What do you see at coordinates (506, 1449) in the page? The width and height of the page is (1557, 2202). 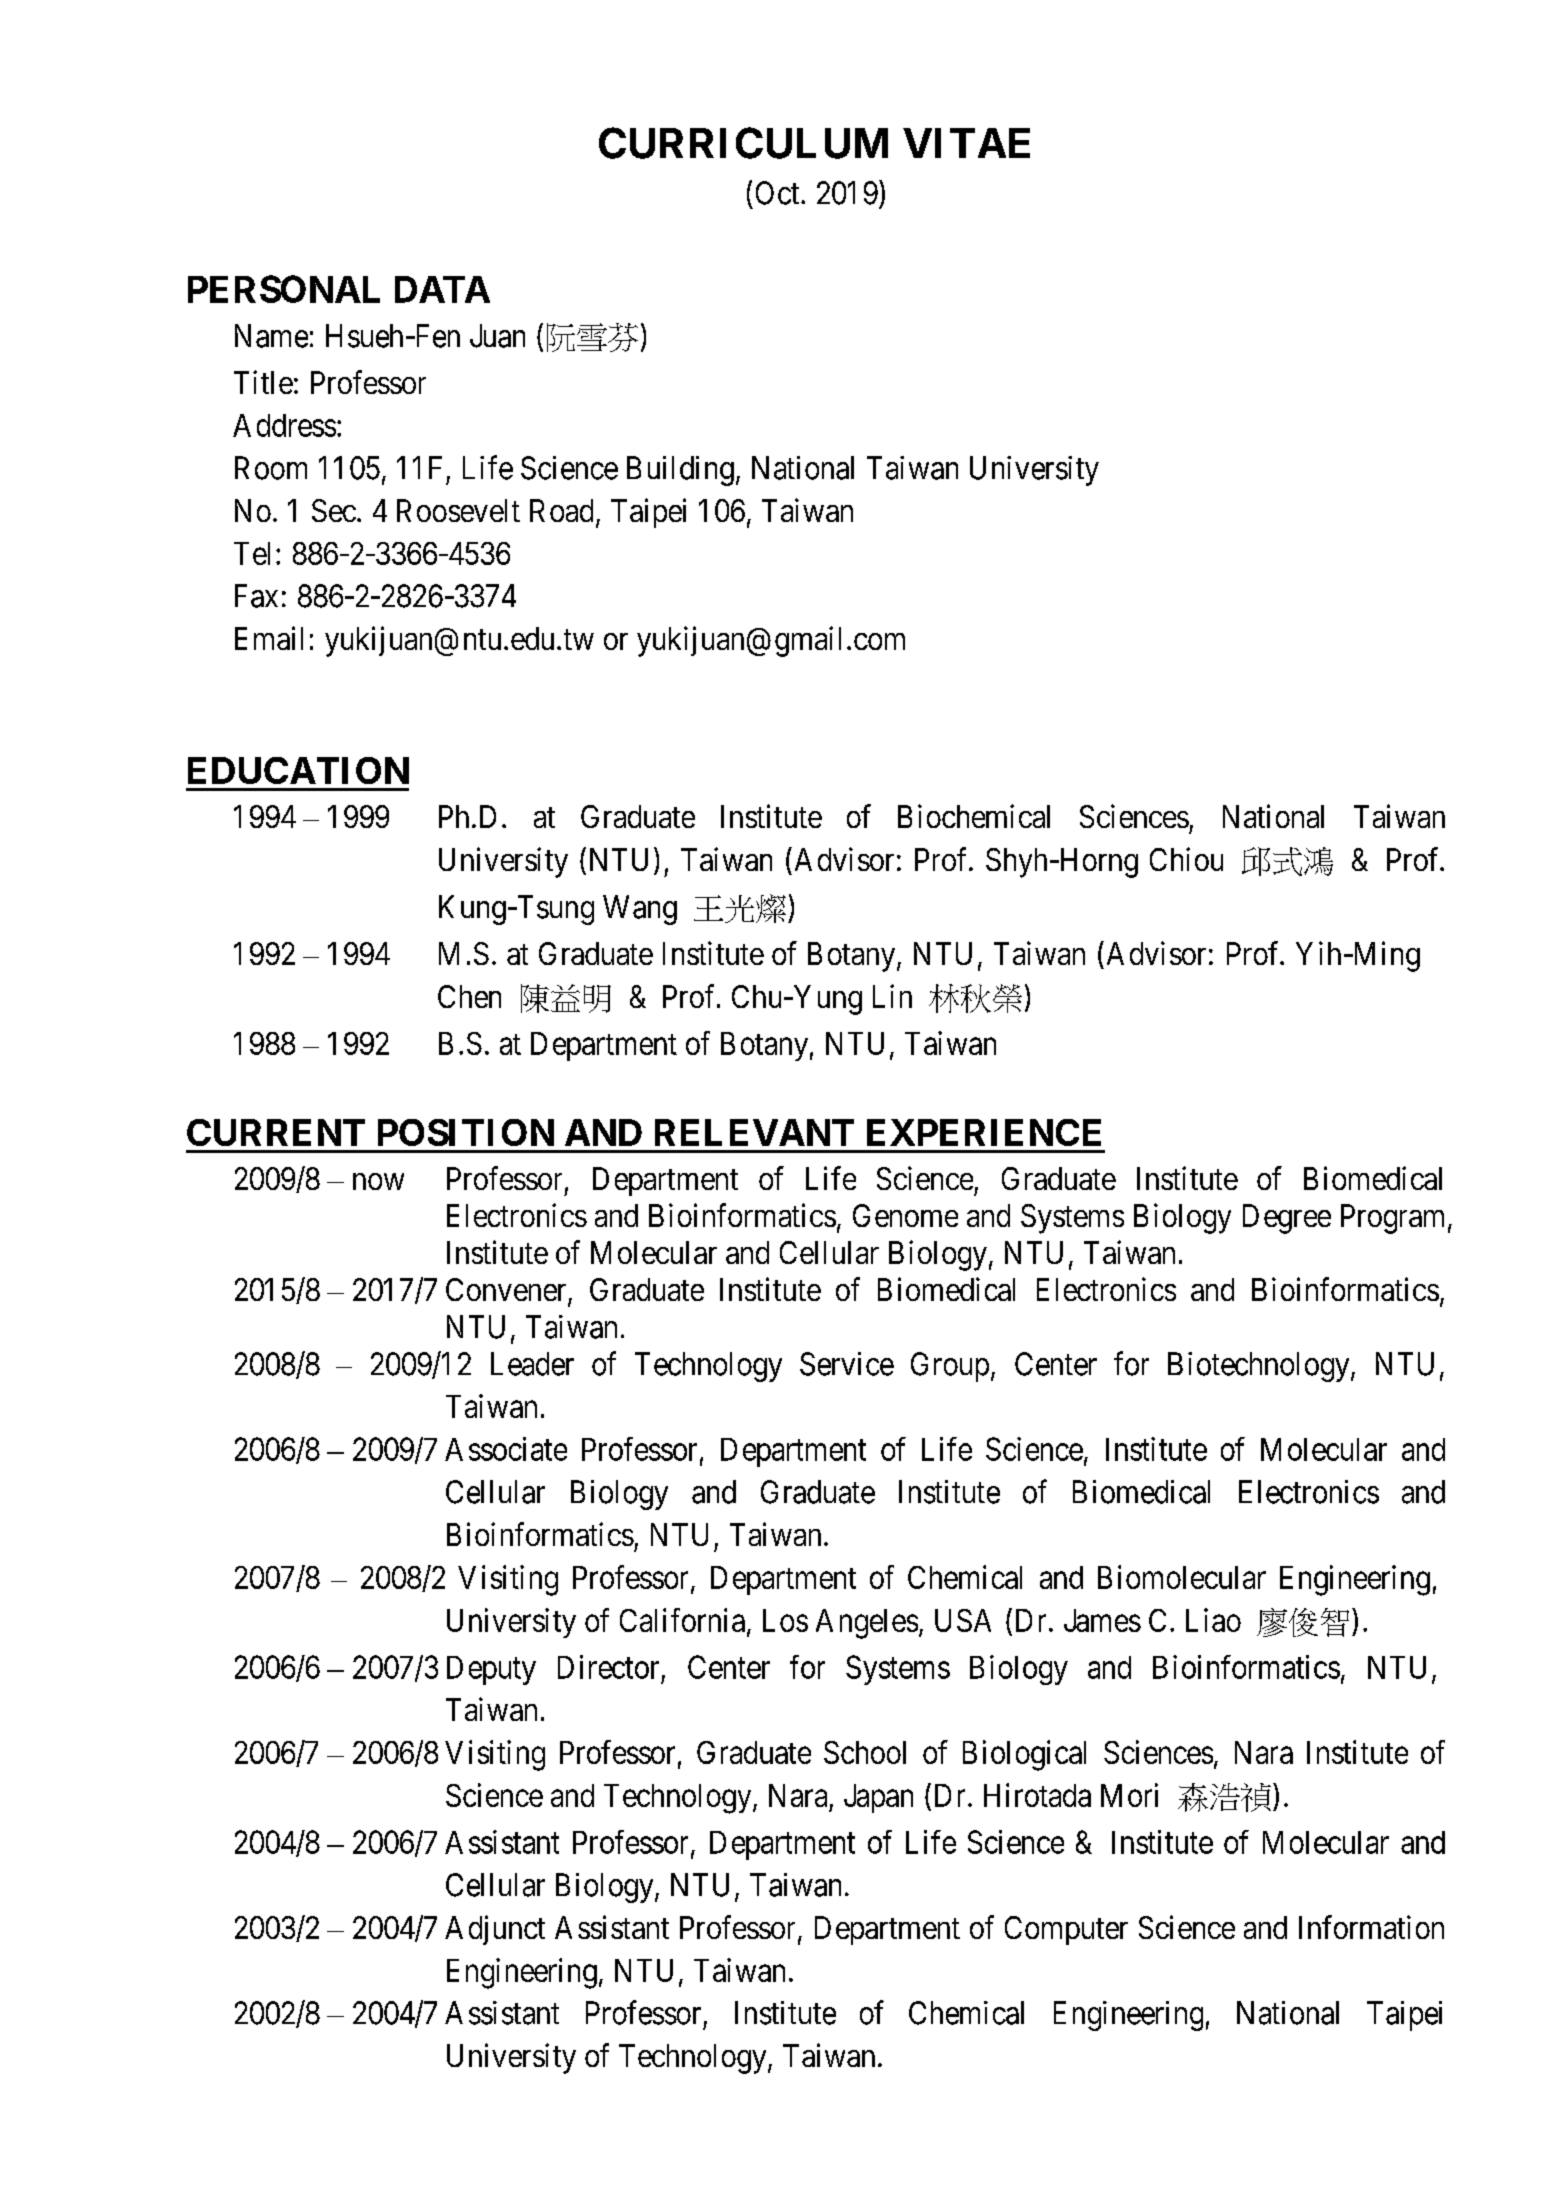 I see `Associate` at bounding box center [506, 1449].
